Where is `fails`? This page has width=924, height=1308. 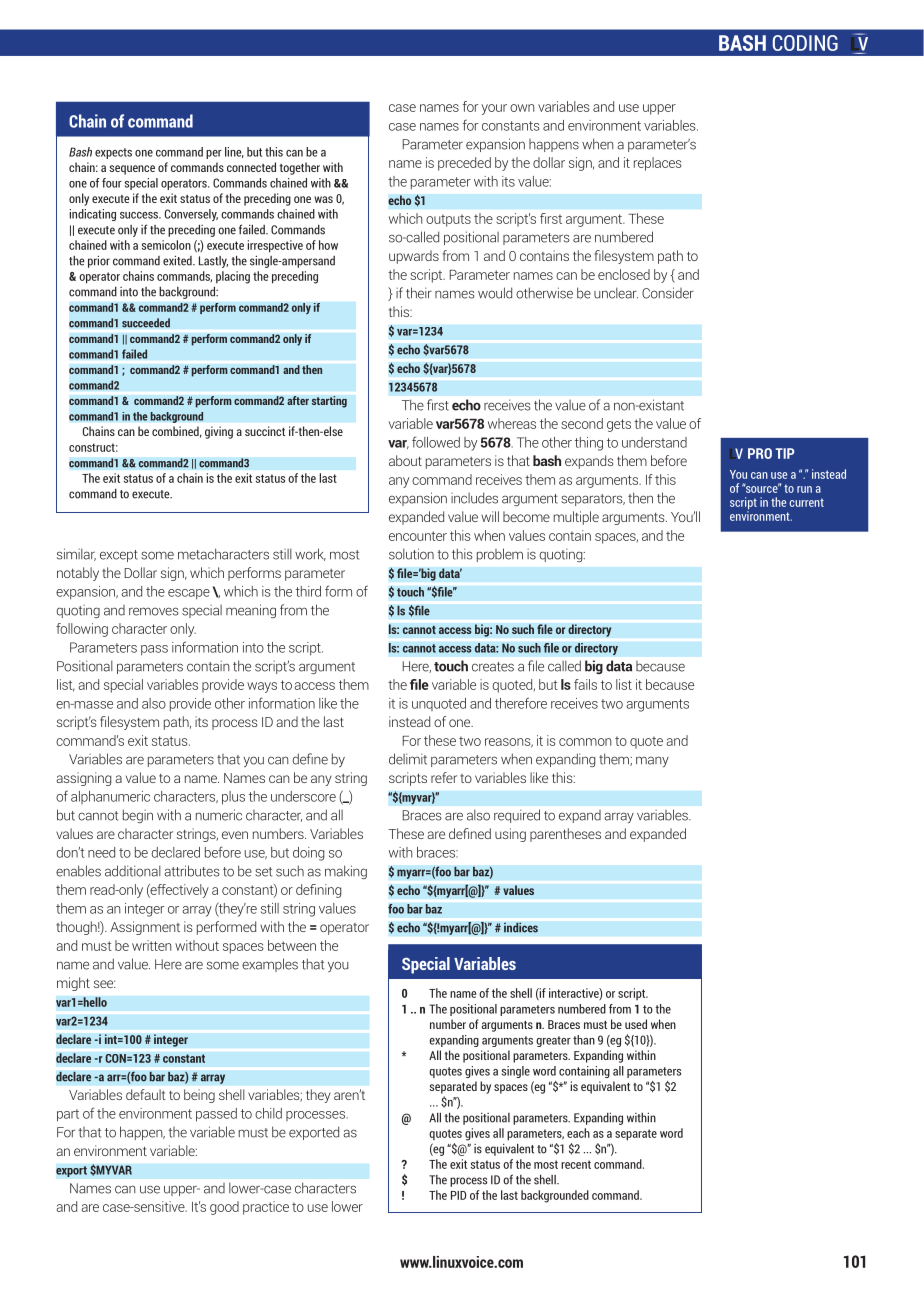
fails is located at coordinates (585, 684).
